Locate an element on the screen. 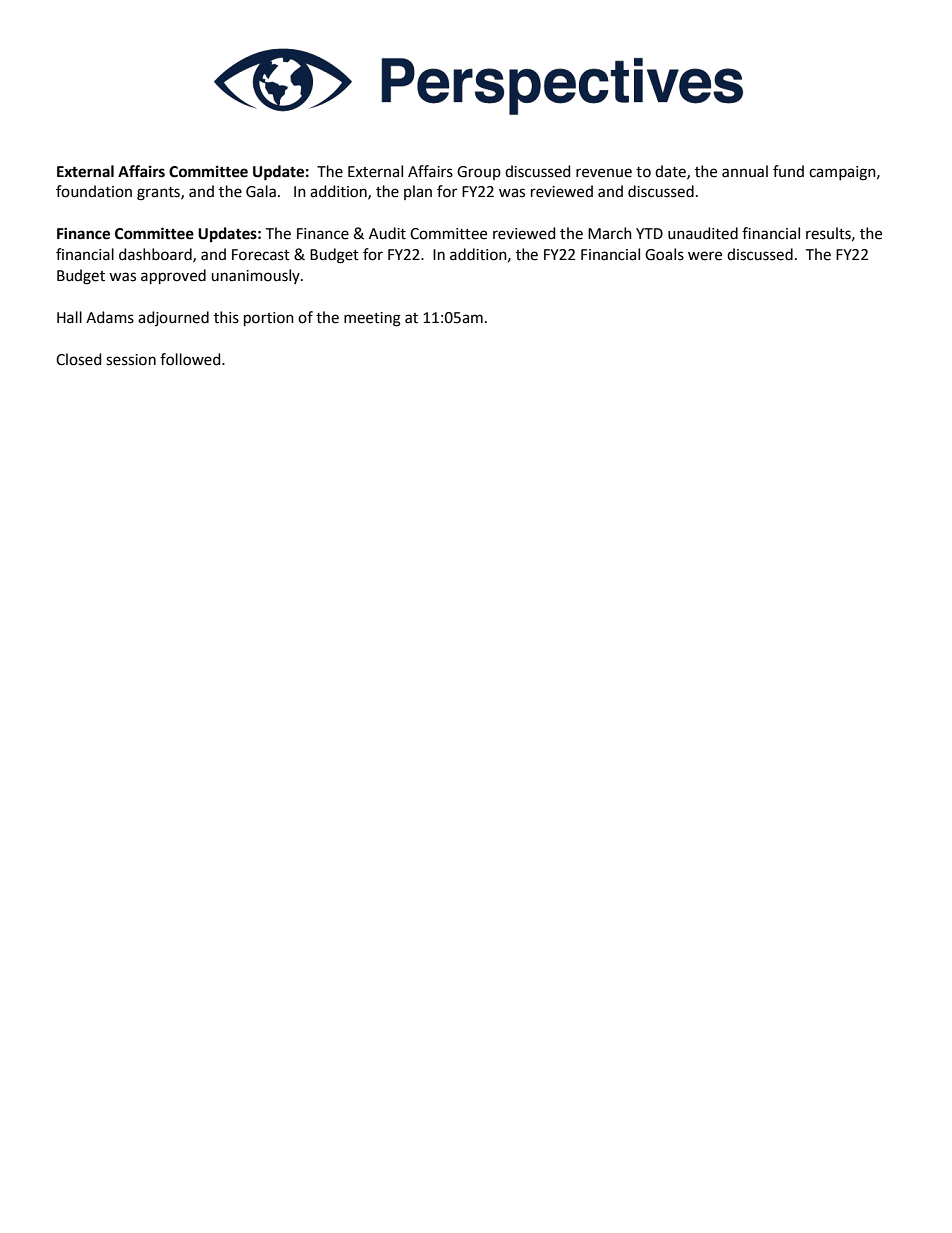  Gala is located at coordinates (261, 191).
